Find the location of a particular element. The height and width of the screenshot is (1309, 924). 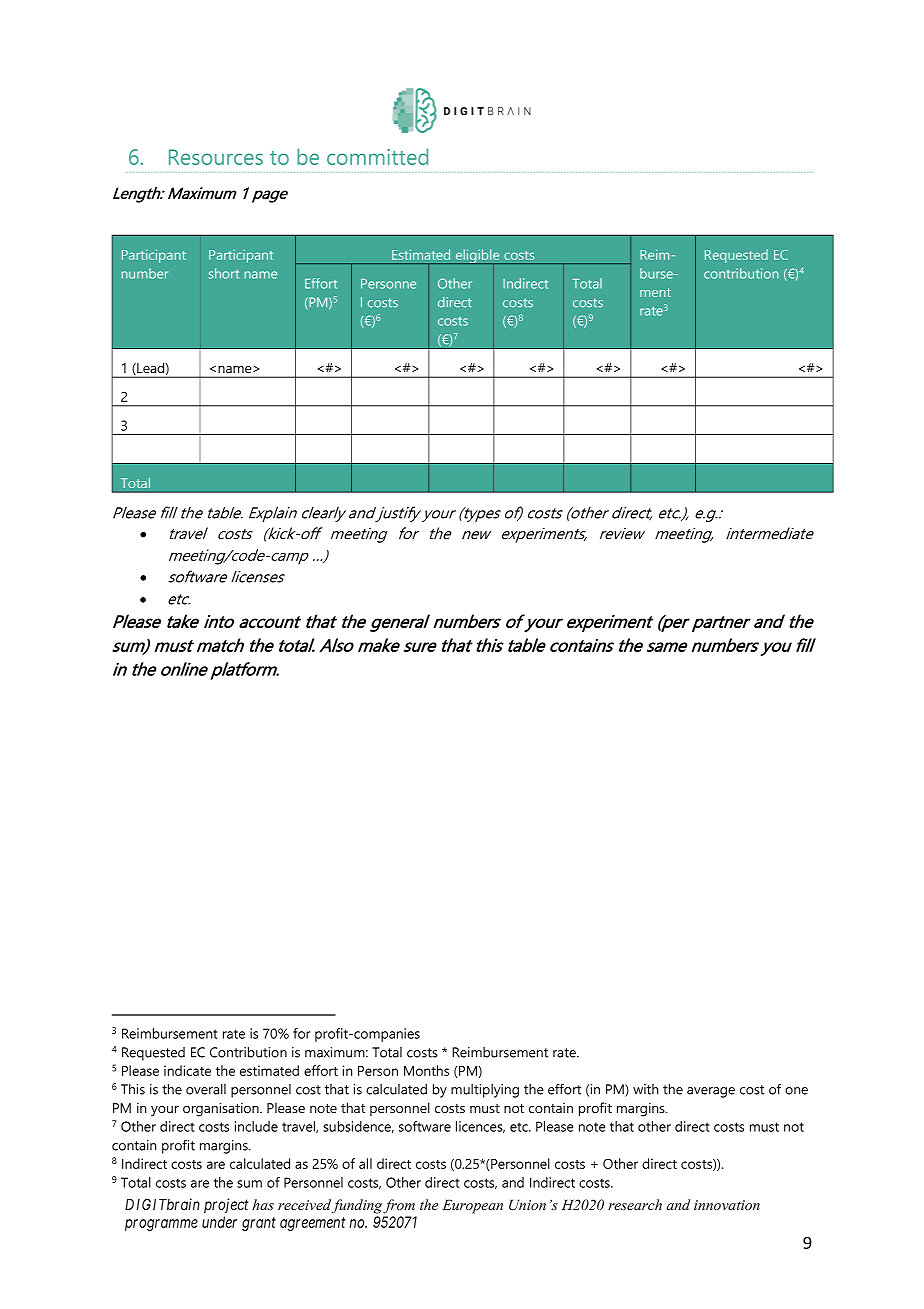

project is located at coordinates (226, 1205).
